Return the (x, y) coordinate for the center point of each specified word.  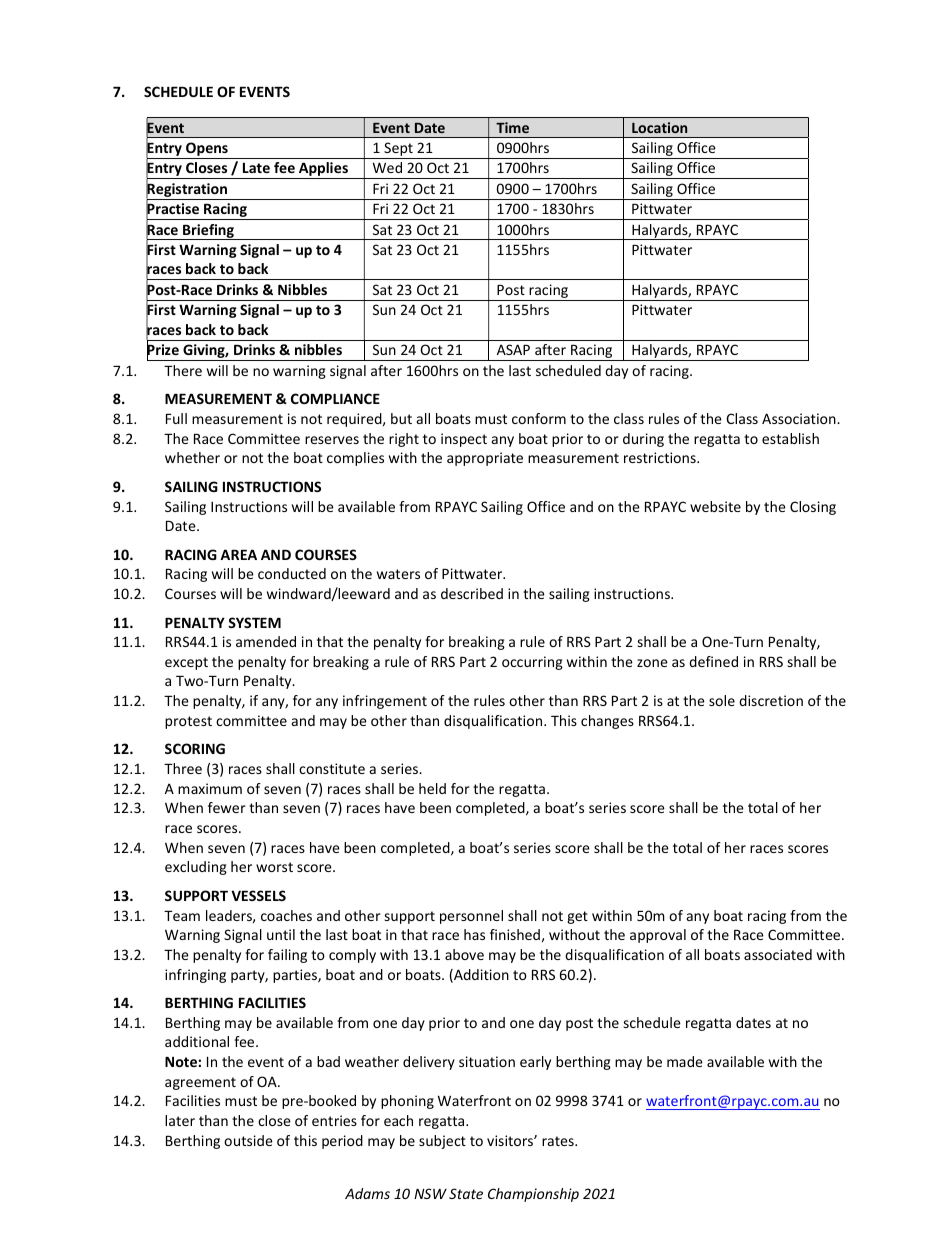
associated (778, 954)
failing (287, 956)
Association (800, 418)
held (432, 788)
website (715, 506)
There (183, 370)
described (472, 593)
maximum (210, 788)
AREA (238, 554)
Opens (207, 150)
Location (659, 127)
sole (722, 700)
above (464, 954)
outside (248, 1140)
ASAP (513, 349)
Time (512, 127)
